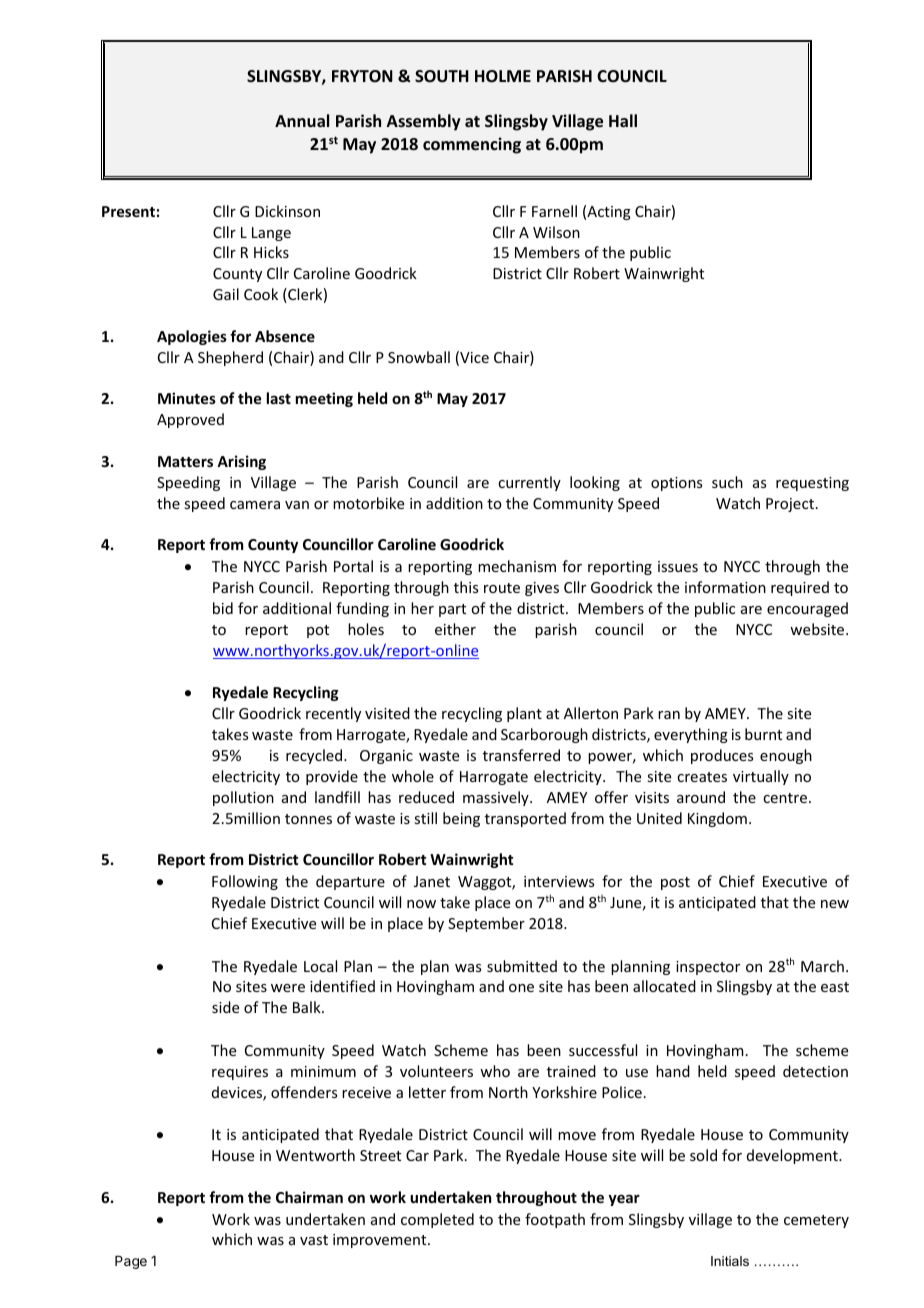  Describe the element at coordinates (302, 120) in the document. I see `Annual` at that location.
